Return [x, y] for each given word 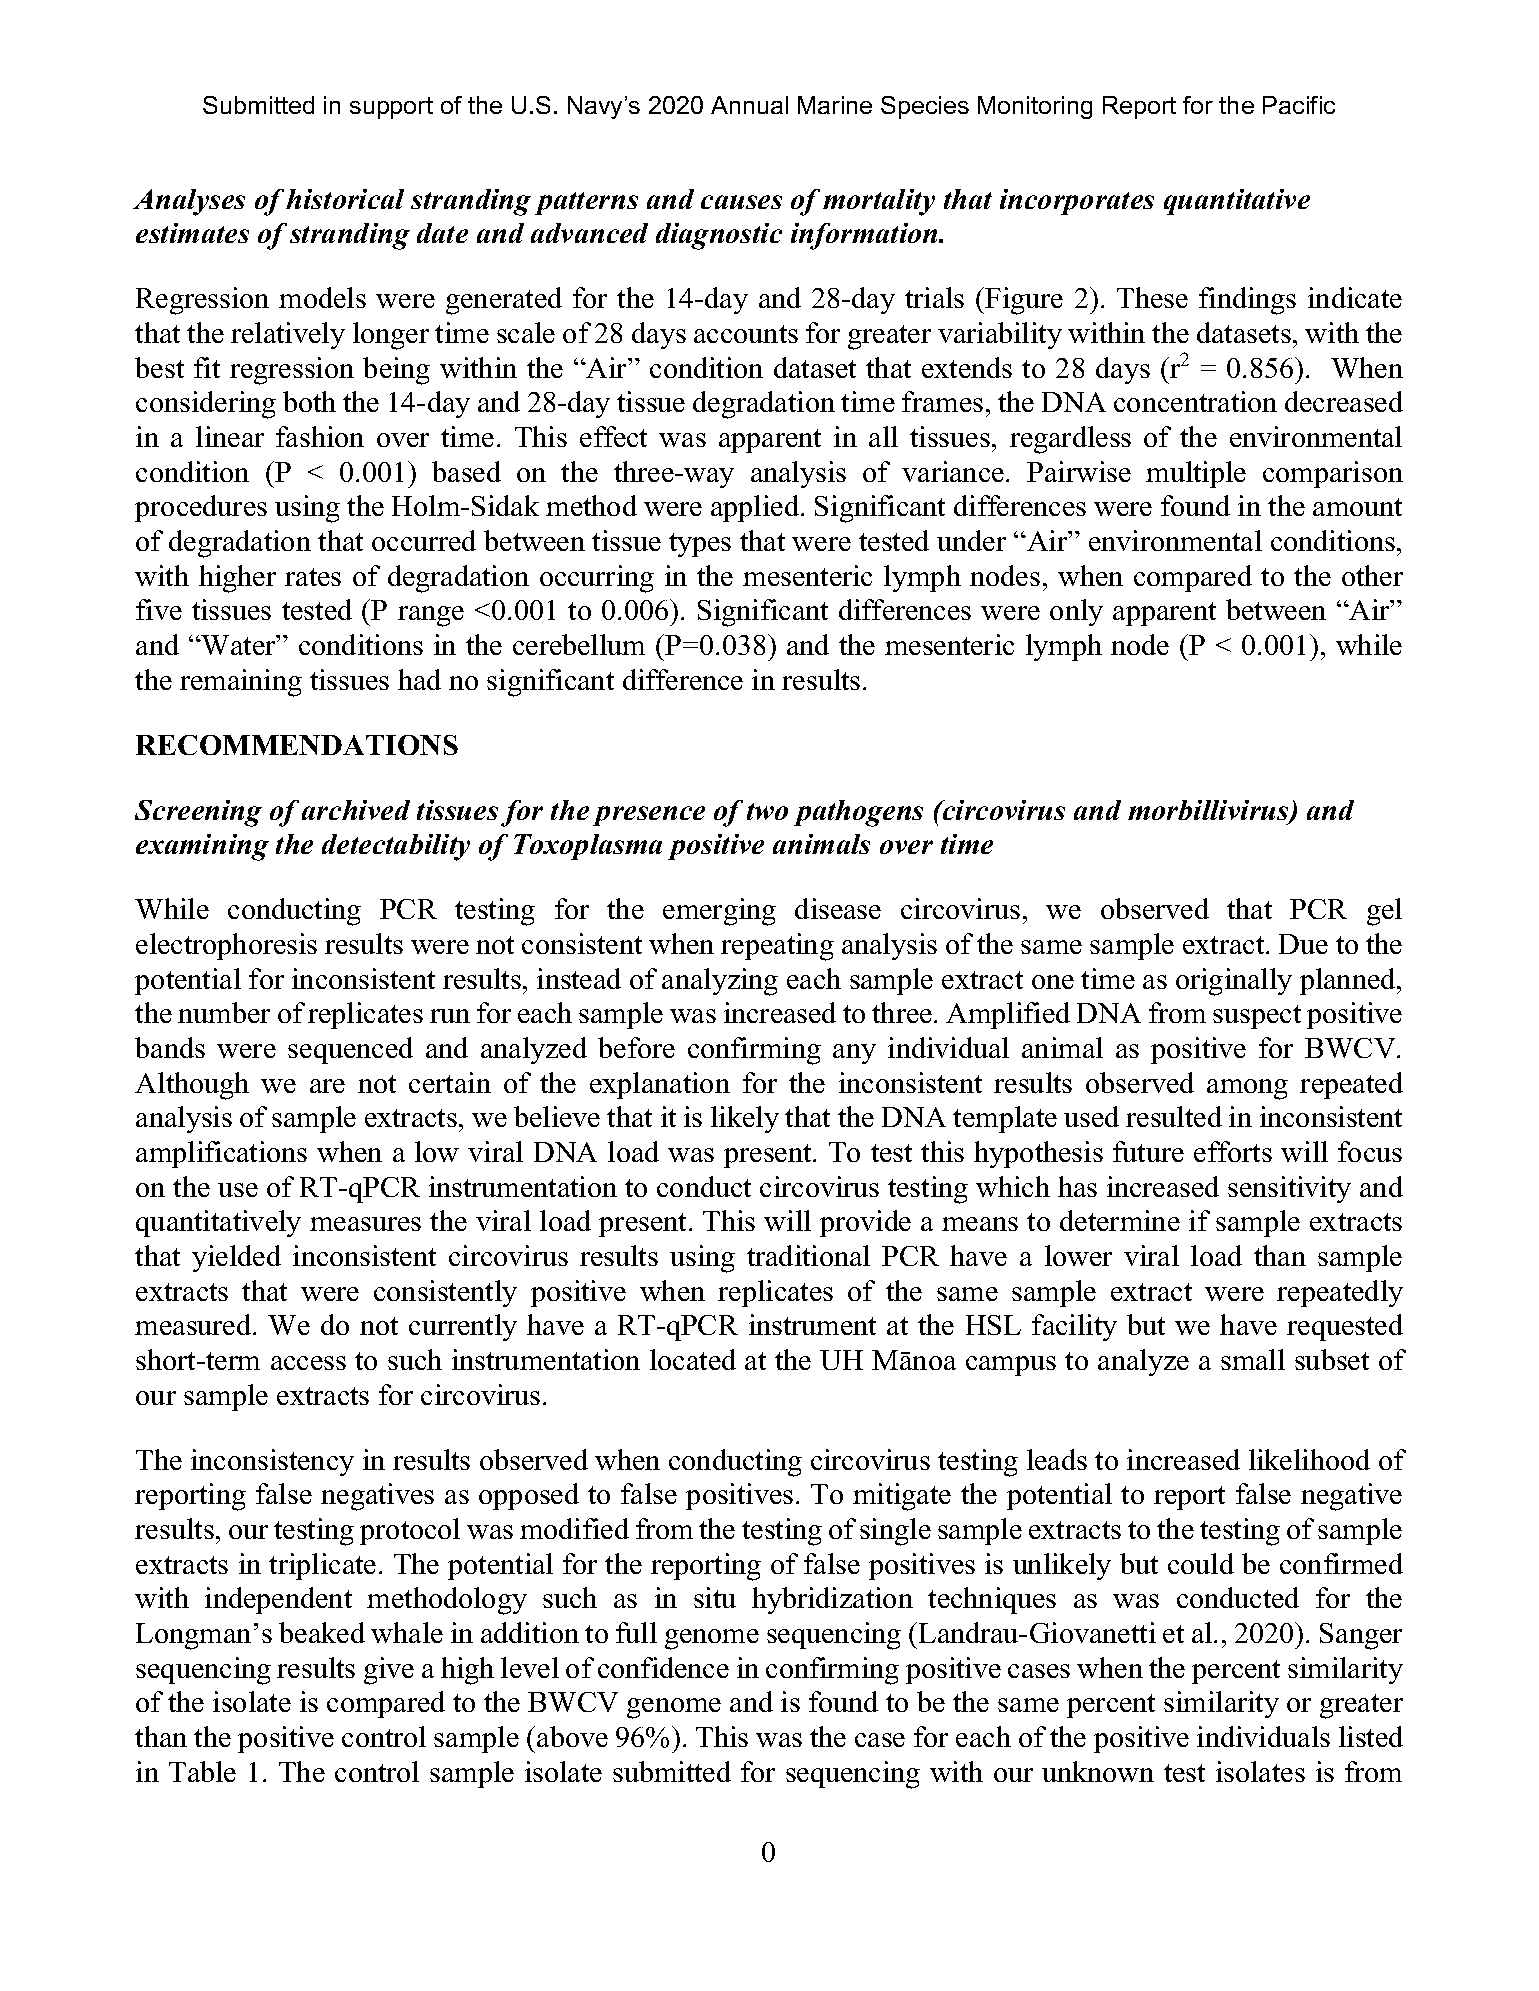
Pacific [1299, 105]
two [767, 811]
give [389, 1671]
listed [1371, 1736]
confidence [663, 1667]
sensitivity [1289, 1189]
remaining [241, 683]
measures [365, 1224]
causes [741, 202]
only [1076, 612]
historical [345, 199]
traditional [808, 1255]
